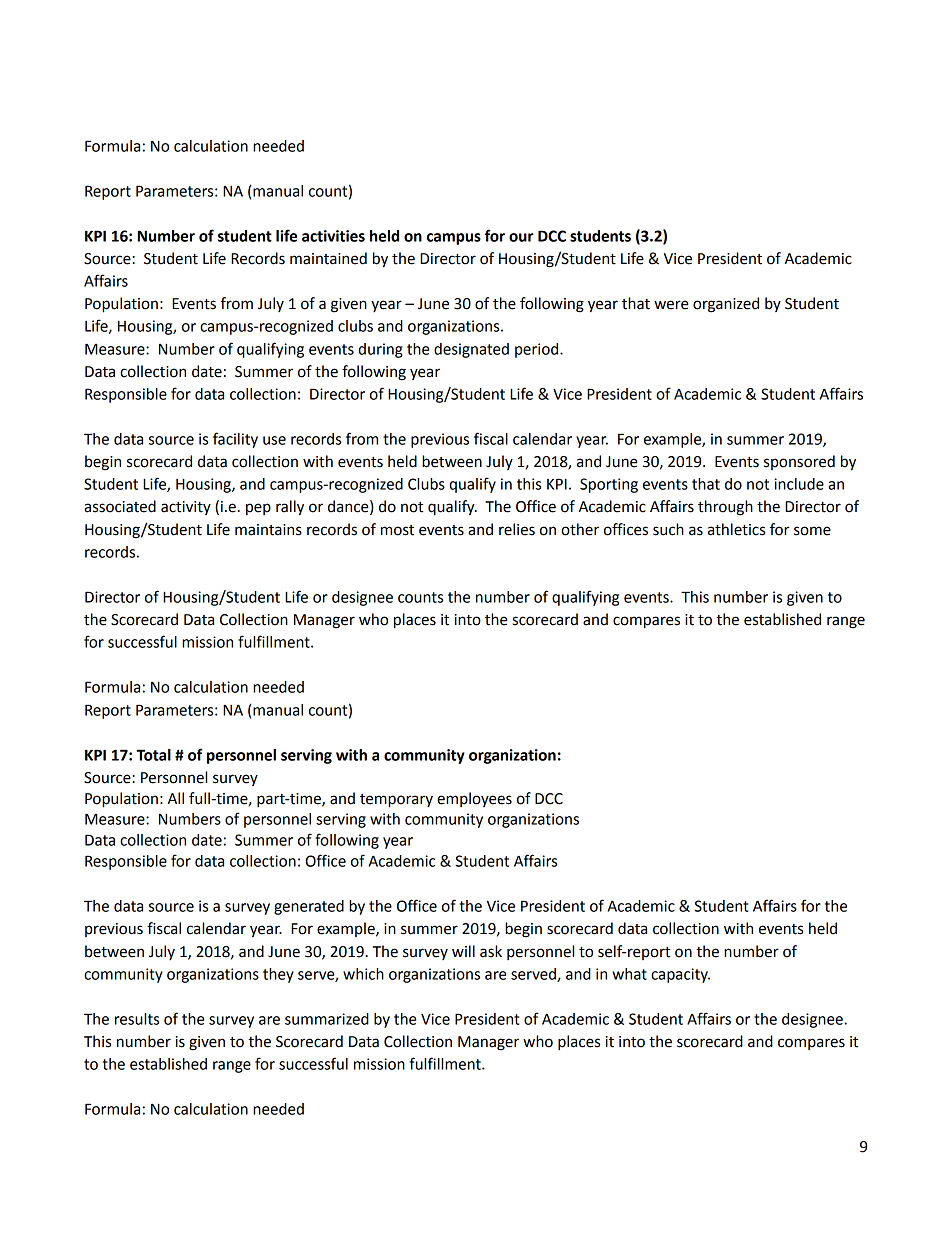 The image size is (952, 1233). What do you see at coordinates (137, 1019) in the screenshot?
I see `results` at bounding box center [137, 1019].
